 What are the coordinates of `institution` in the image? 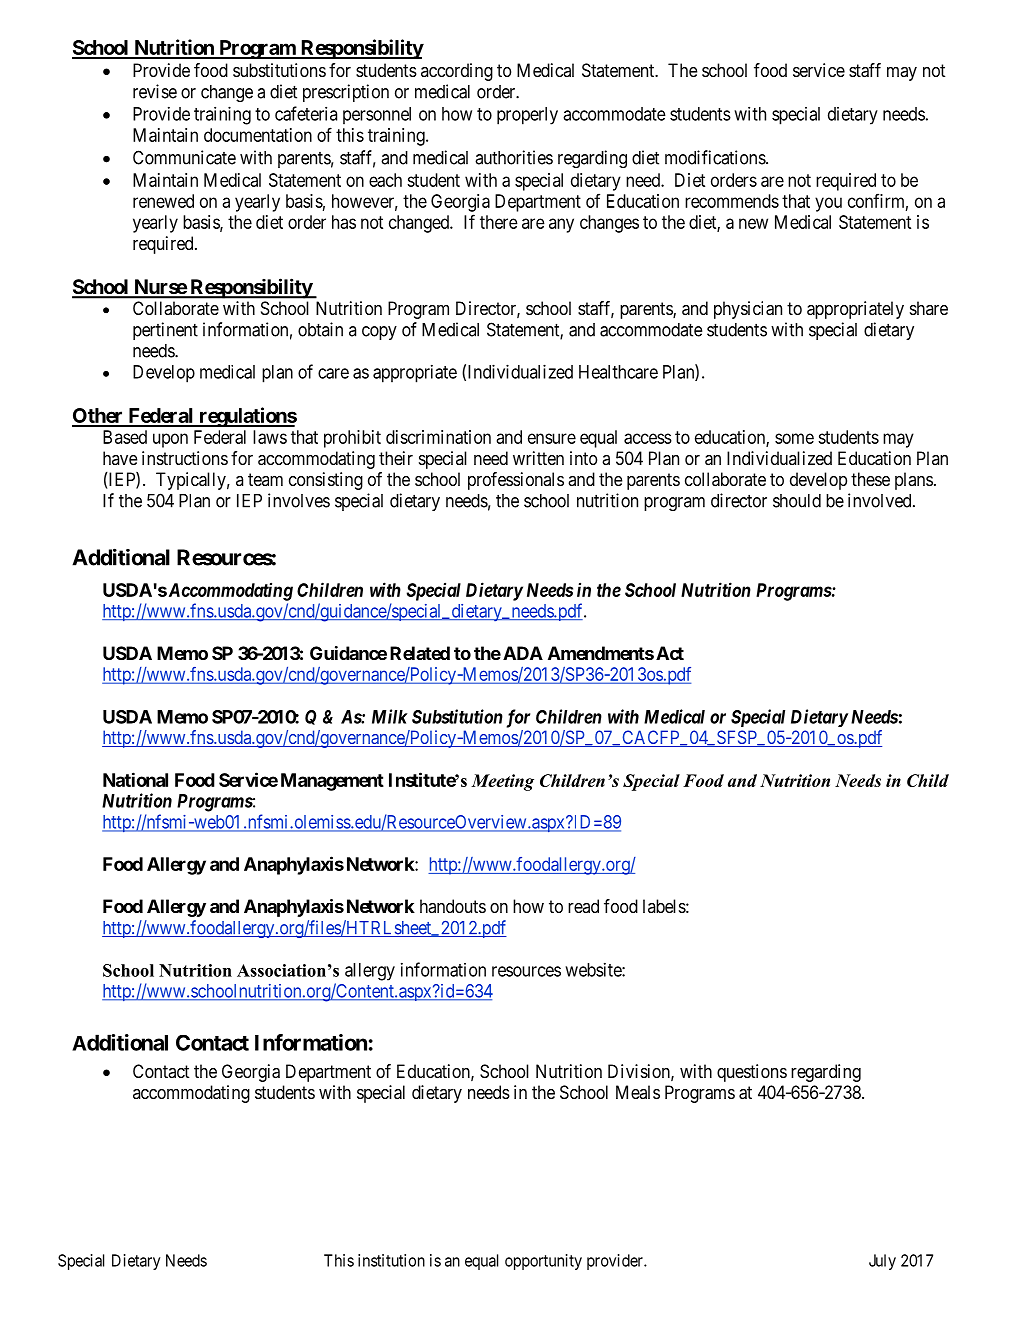 It's located at (391, 1260).
